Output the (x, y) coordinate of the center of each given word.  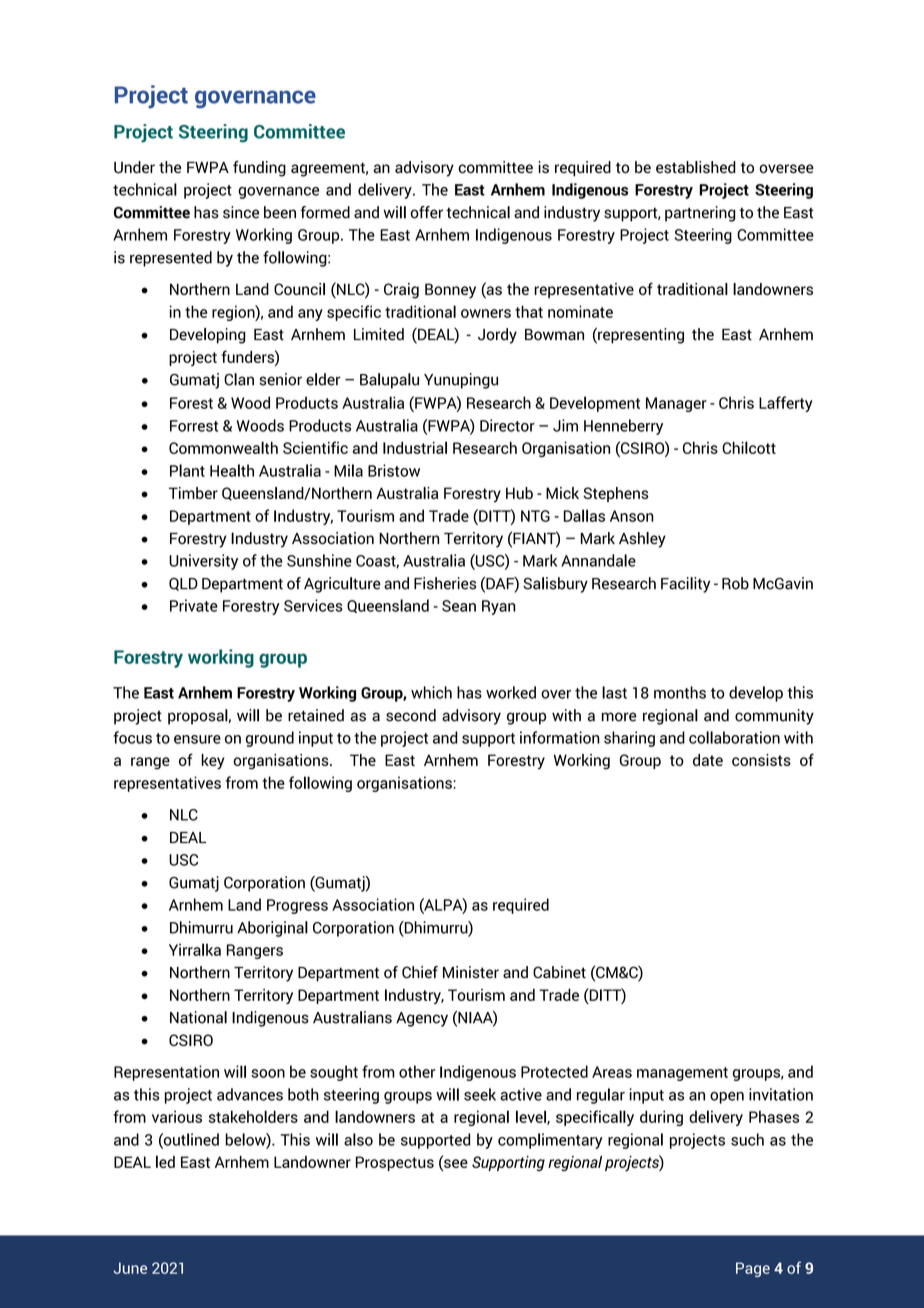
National (198, 1017)
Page (753, 1269)
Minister (471, 972)
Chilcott (749, 447)
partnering (700, 214)
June (130, 1268)
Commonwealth (223, 447)
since (241, 212)
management (682, 1074)
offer (427, 212)
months (680, 692)
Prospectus (395, 1163)
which (431, 692)
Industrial (415, 447)
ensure (197, 739)
